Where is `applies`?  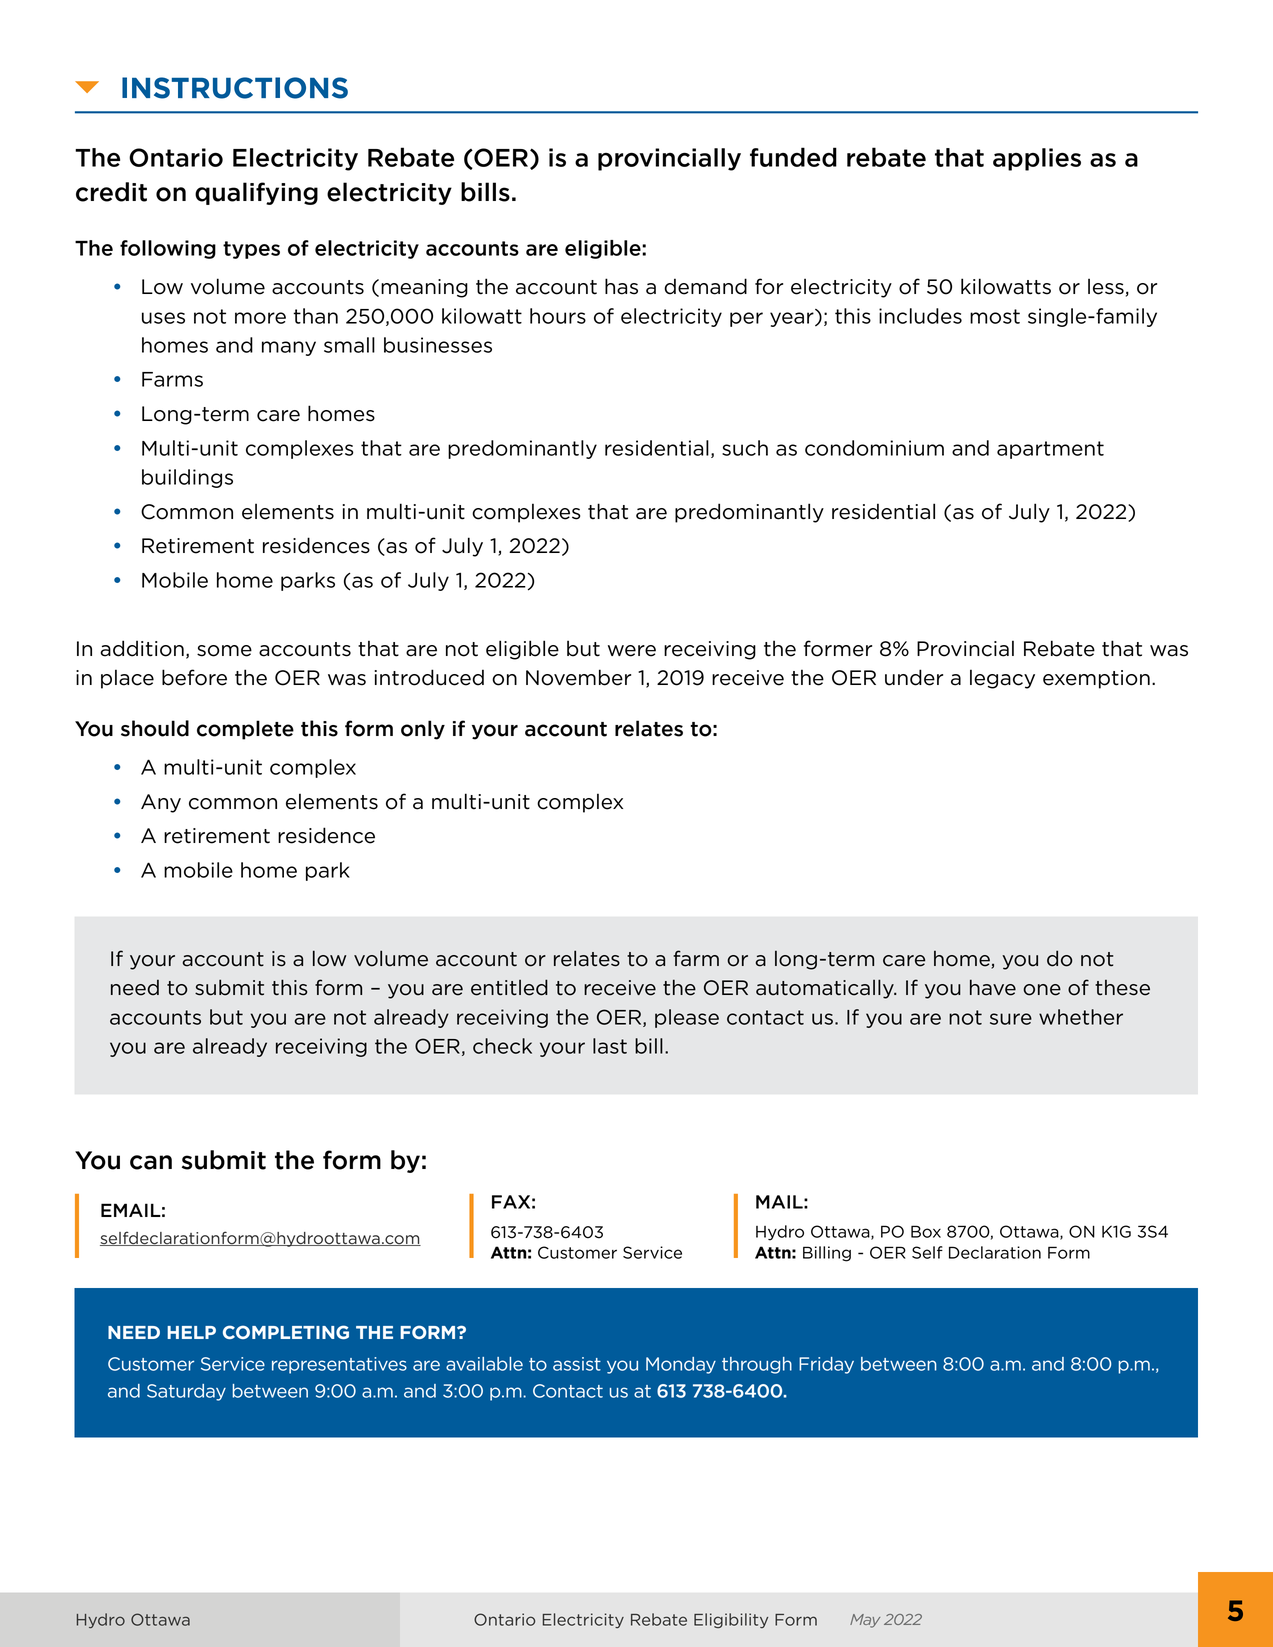 applies is located at coordinates (1037, 159).
